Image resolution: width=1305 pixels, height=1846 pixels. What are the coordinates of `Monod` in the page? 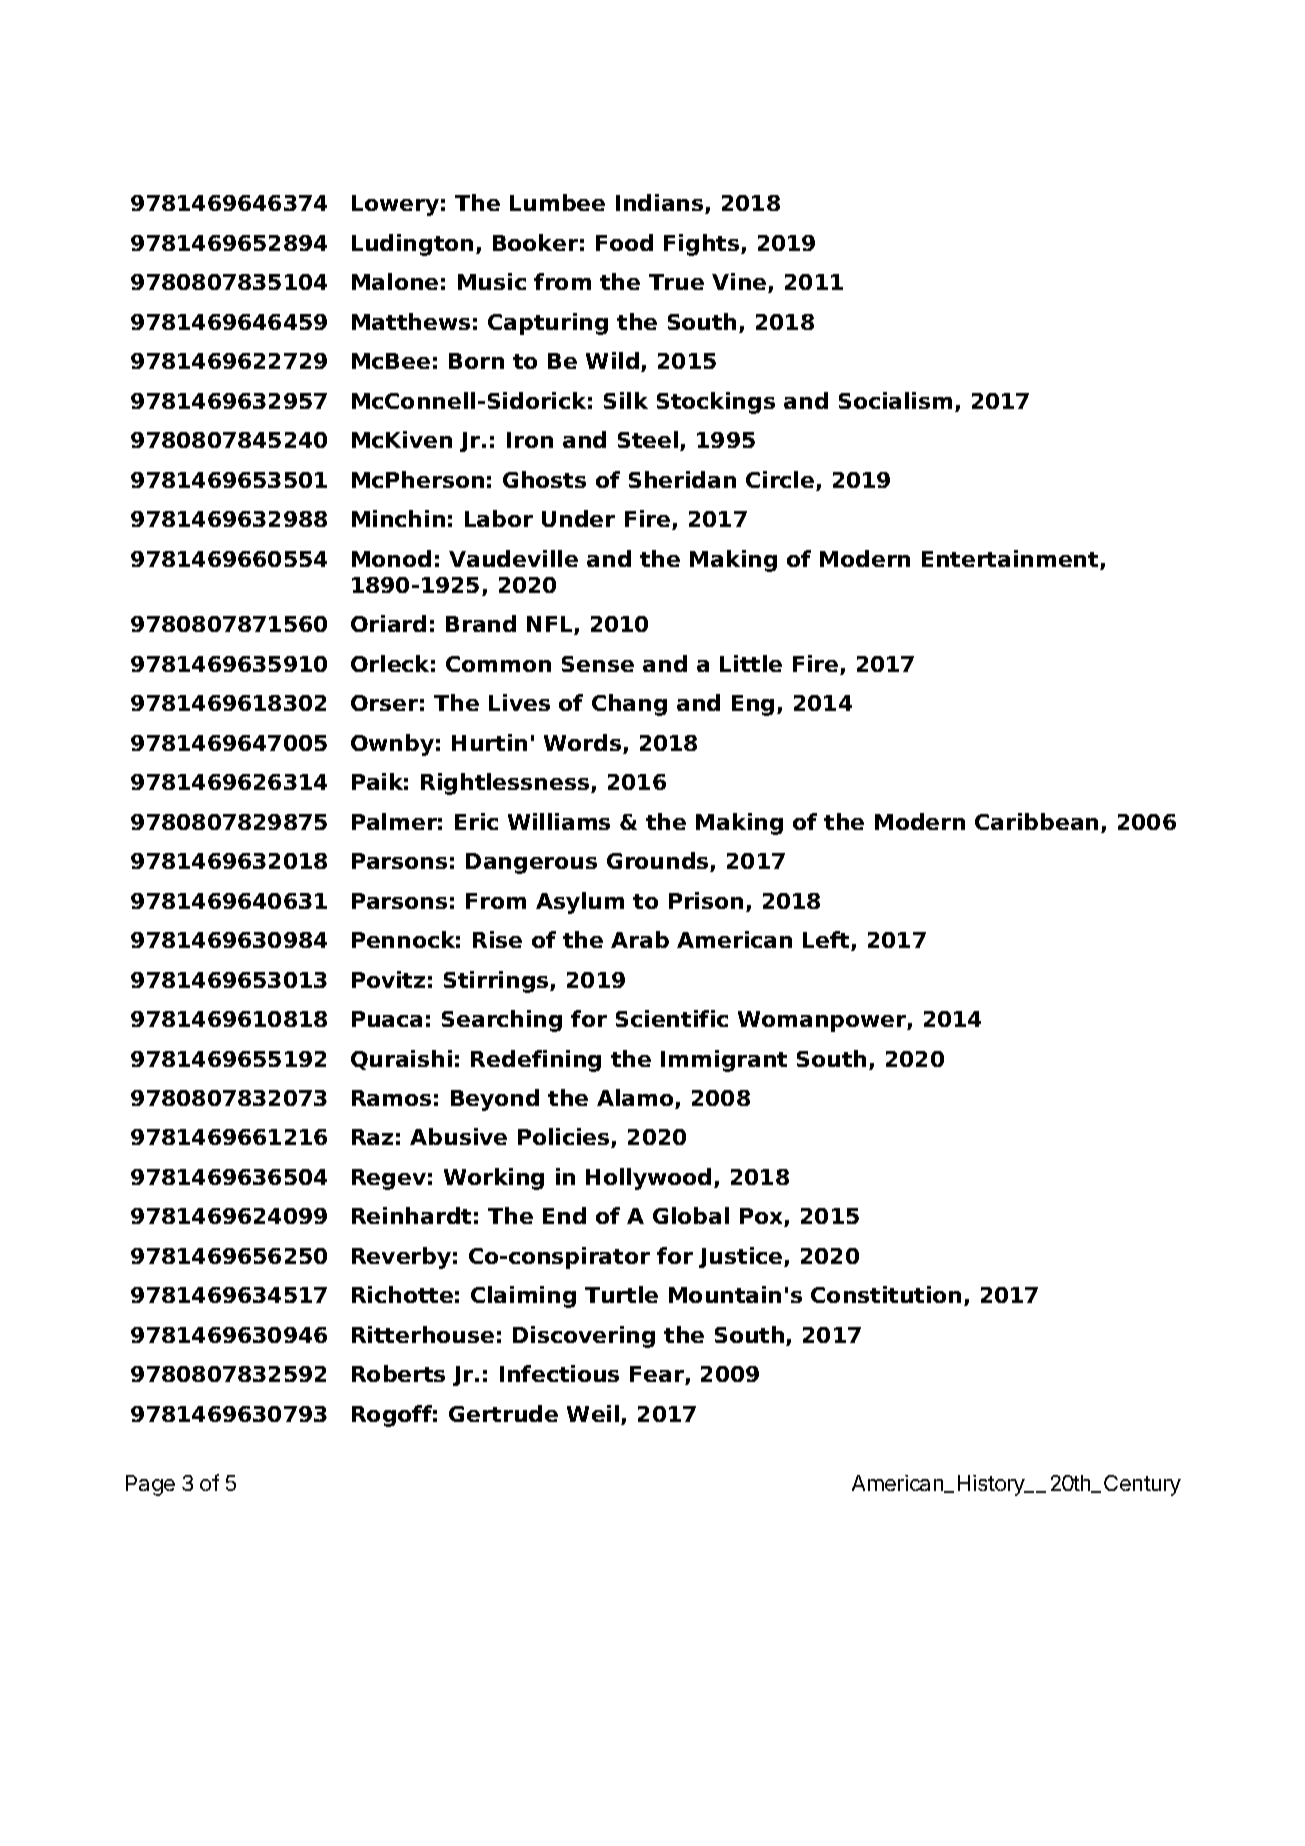 It's located at (391, 558).
